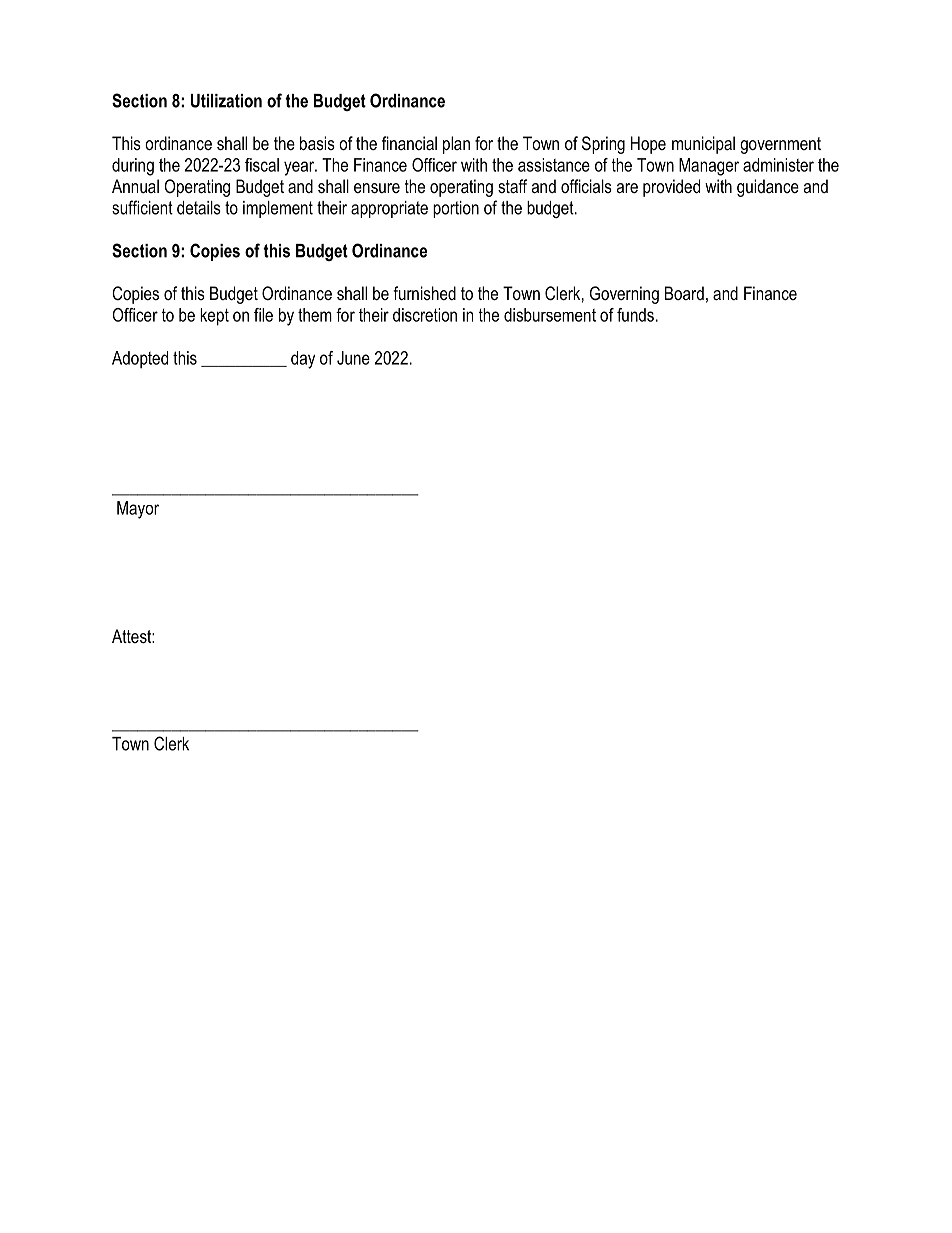  What do you see at coordinates (671, 188) in the screenshot?
I see `provided` at bounding box center [671, 188].
